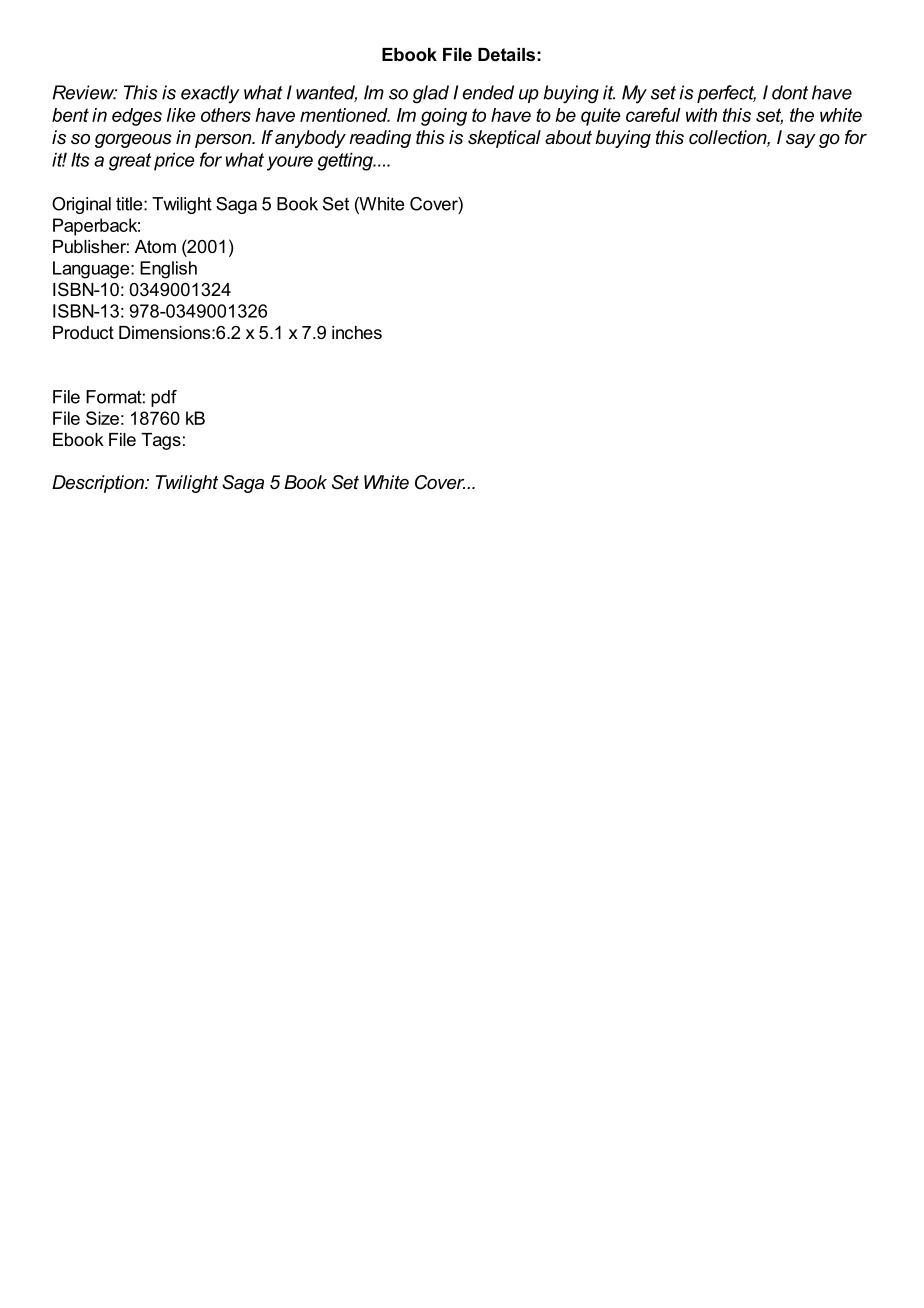  I want to click on Product, so click(83, 332).
